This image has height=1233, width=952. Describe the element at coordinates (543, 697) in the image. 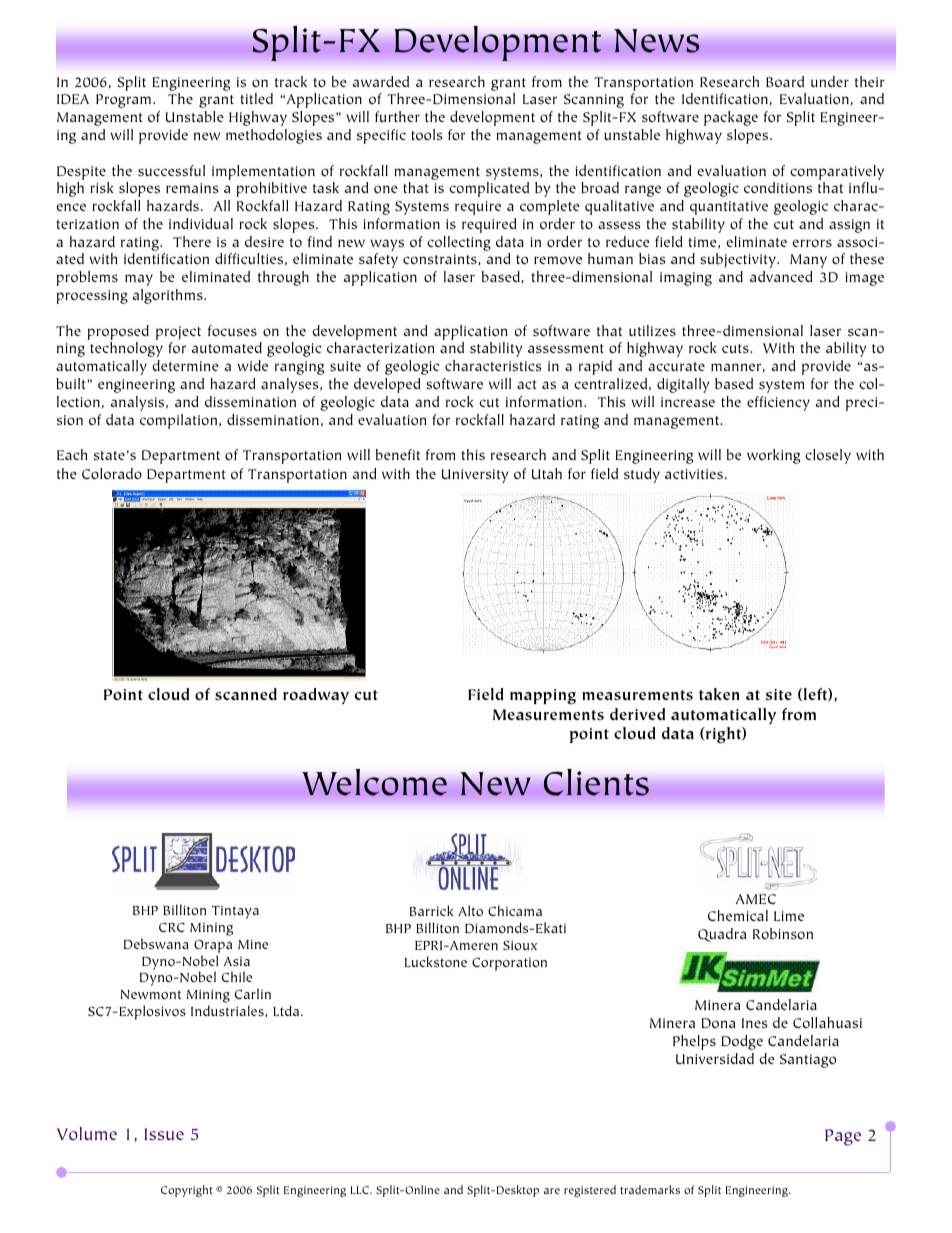

I see `mapping` at that location.
